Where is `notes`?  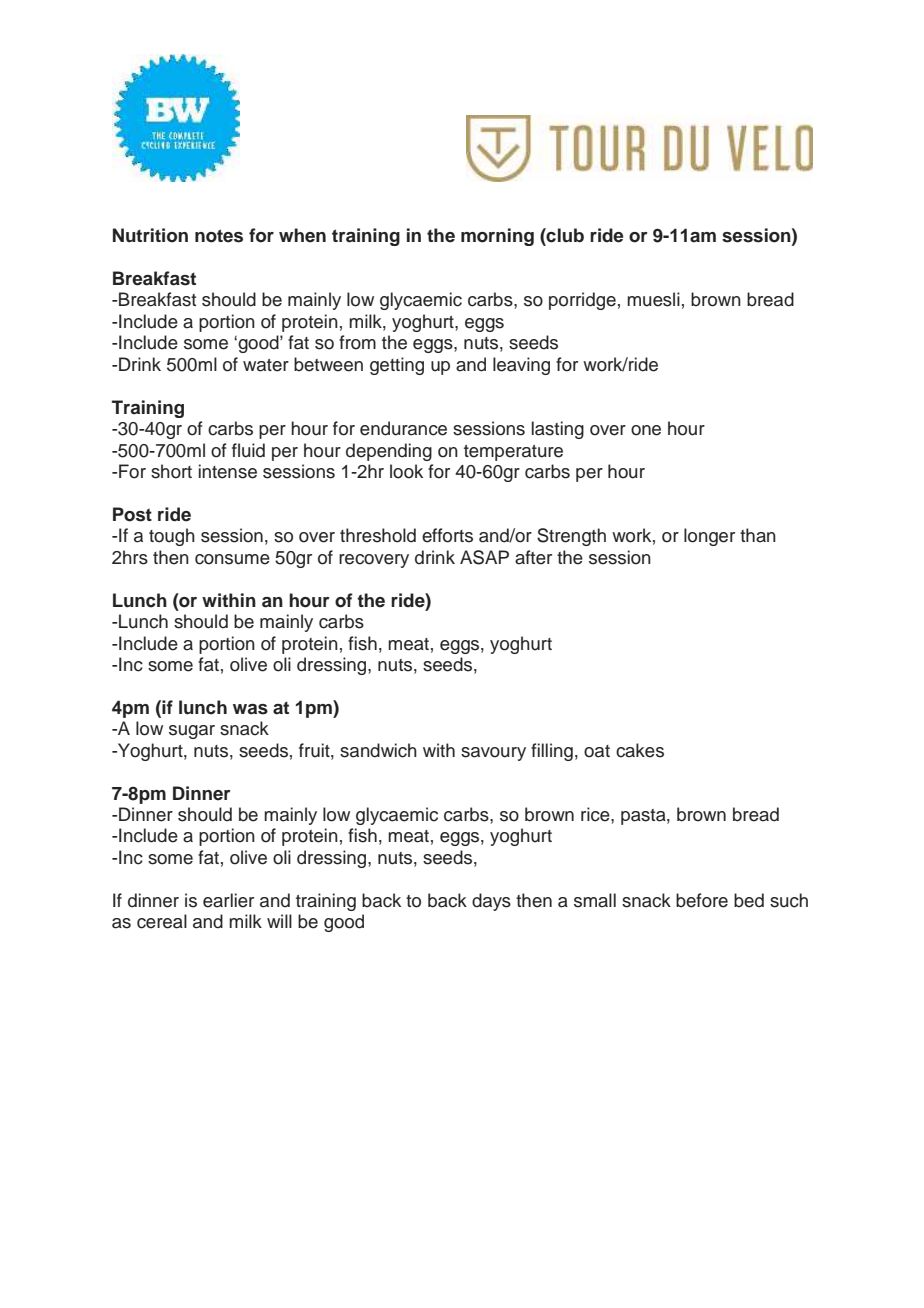 notes is located at coordinates (219, 236).
